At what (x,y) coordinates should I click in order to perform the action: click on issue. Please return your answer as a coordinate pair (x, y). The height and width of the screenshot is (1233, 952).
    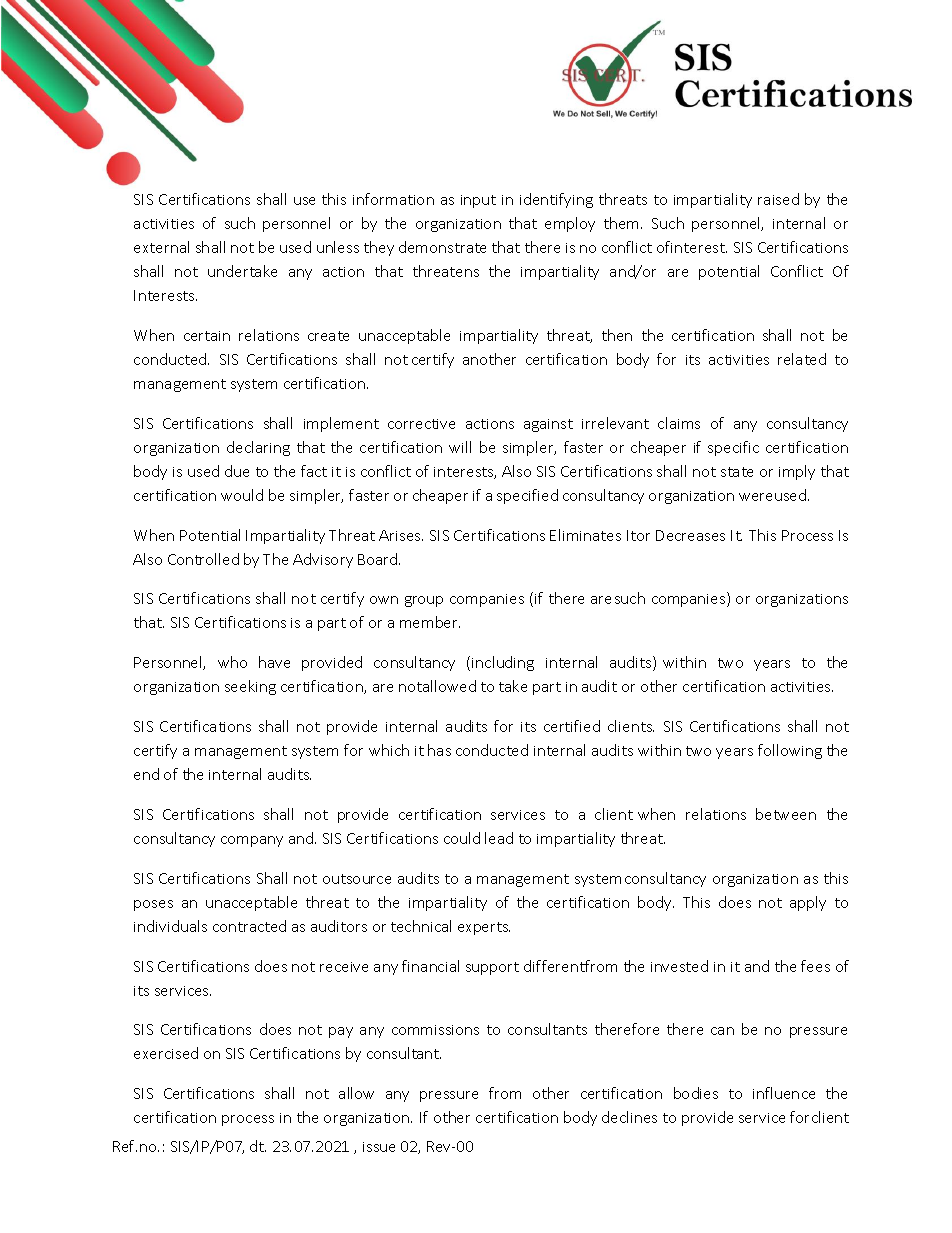
    Looking at the image, I should click on (379, 1147).
